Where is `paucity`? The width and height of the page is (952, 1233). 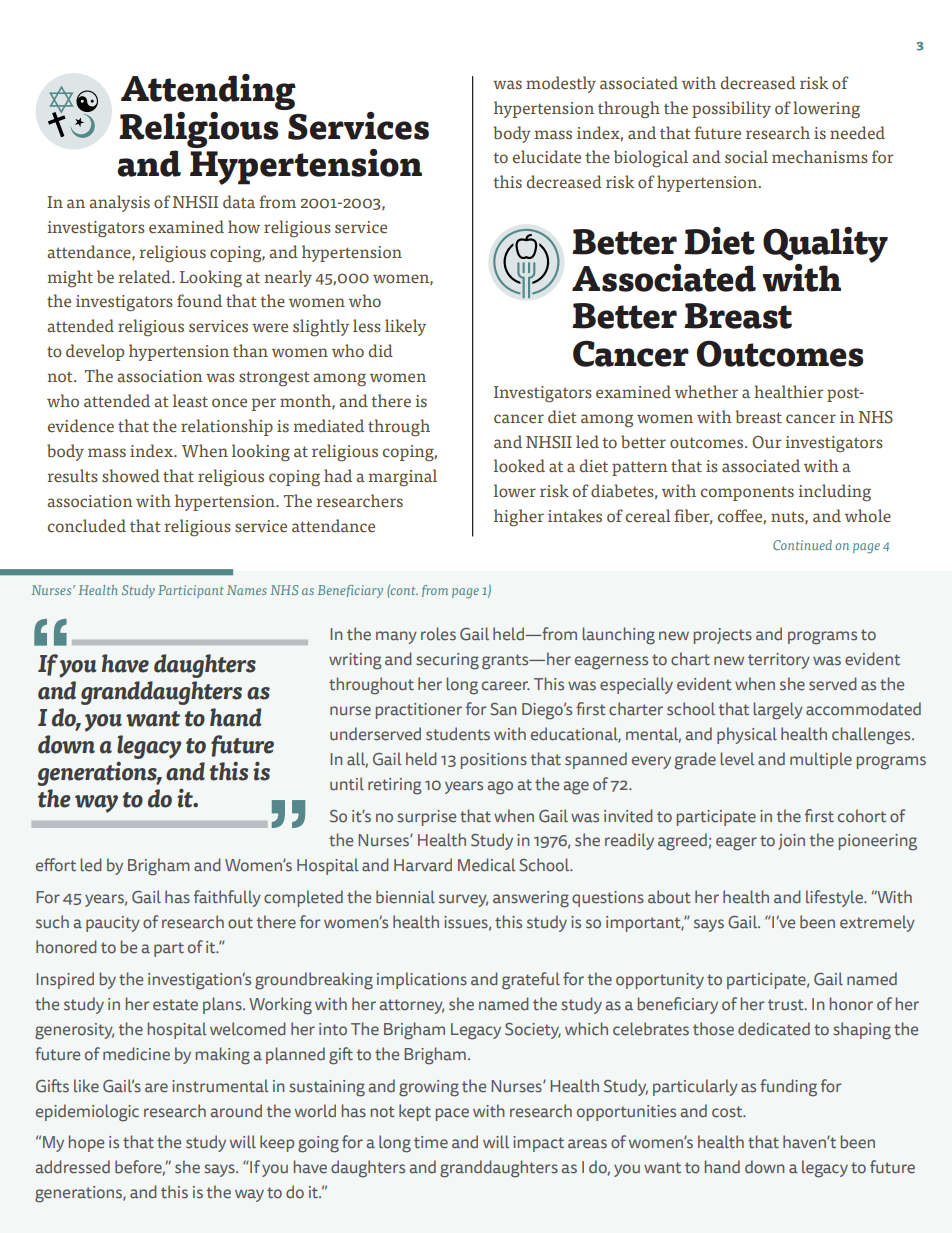 paucity is located at coordinates (113, 924).
